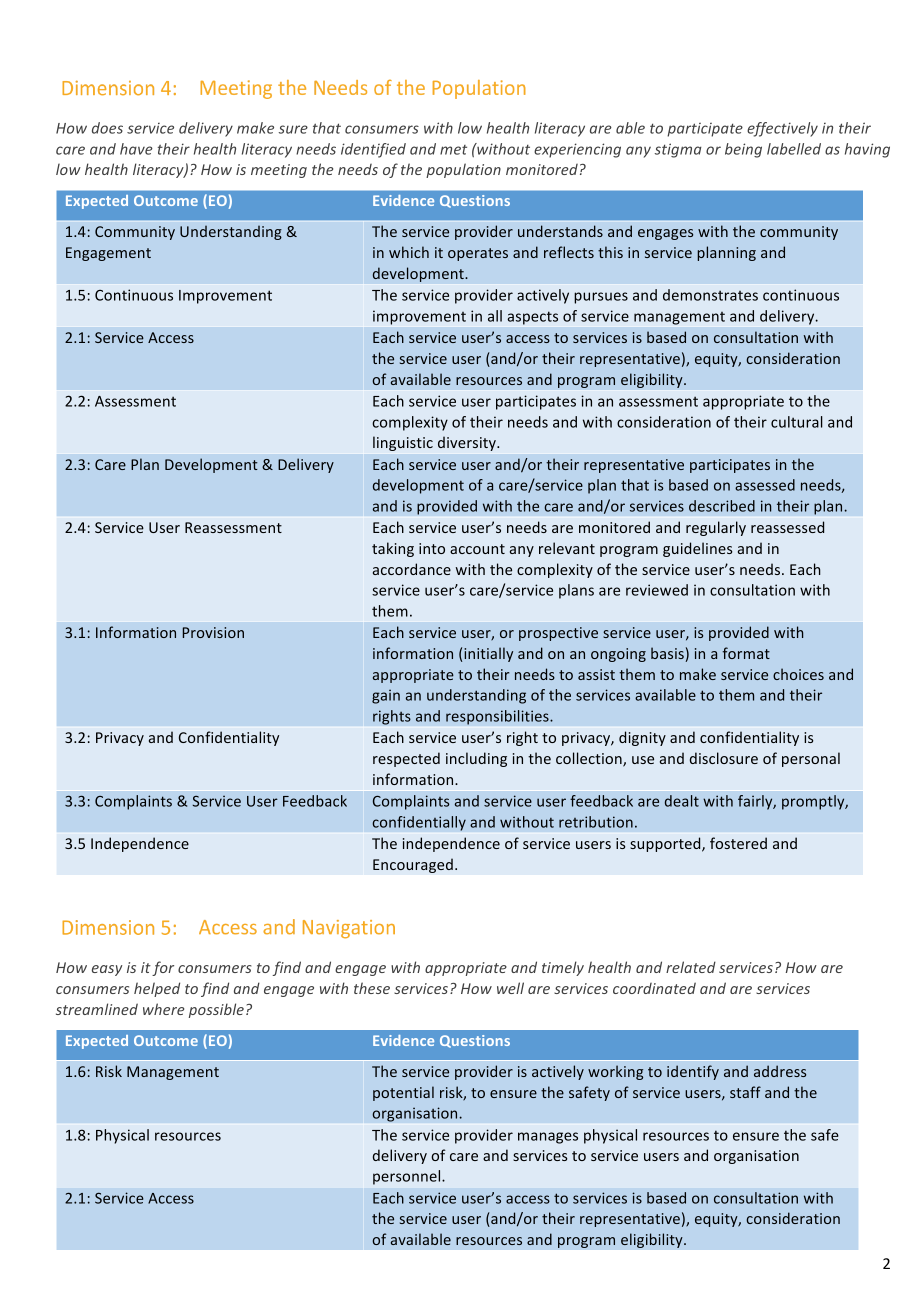 The height and width of the page is (1308, 924). What do you see at coordinates (463, 170) in the page?
I see `population` at bounding box center [463, 170].
